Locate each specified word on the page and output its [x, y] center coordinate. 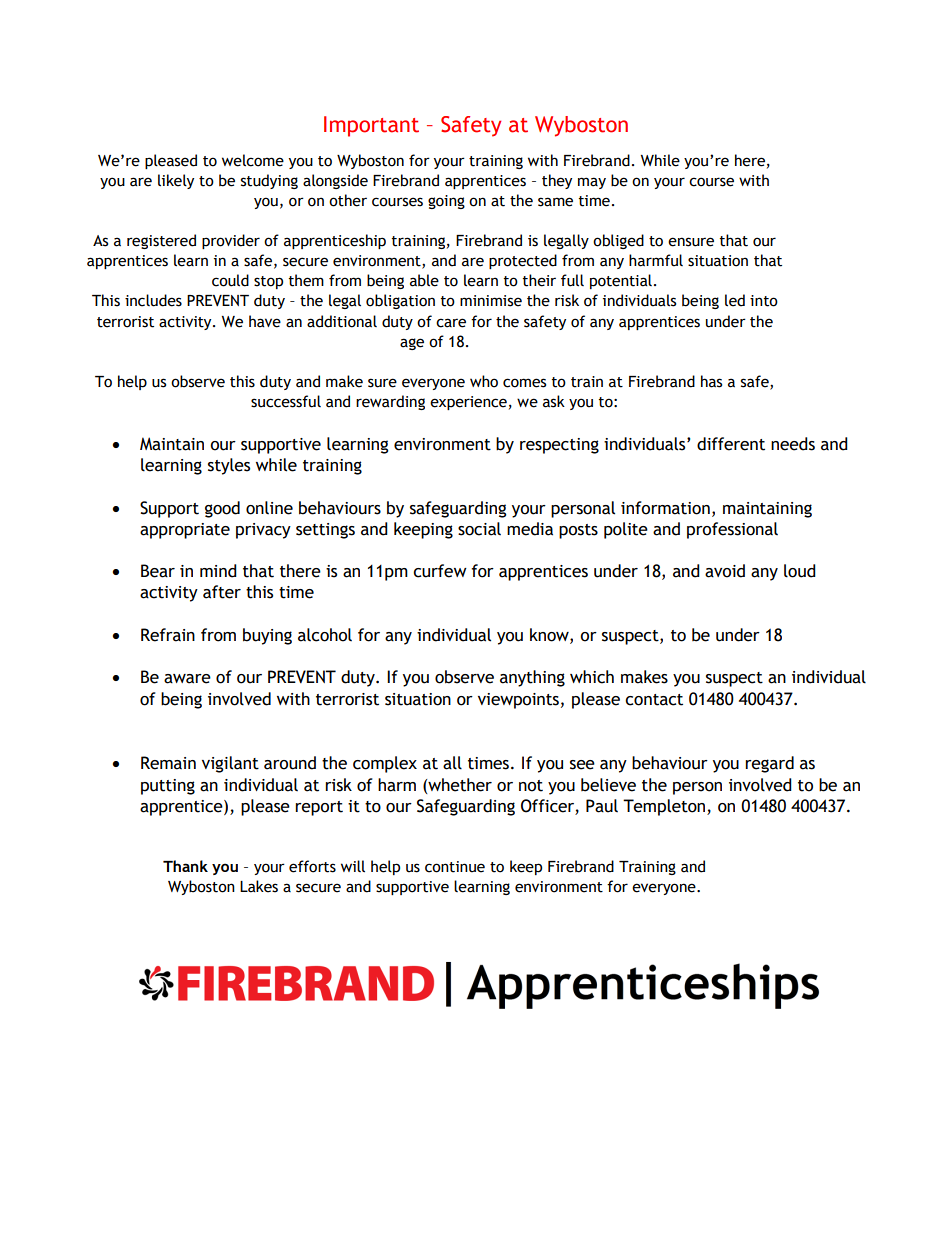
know [550, 635]
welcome [253, 160]
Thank [185, 866]
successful [286, 401]
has [711, 381]
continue [455, 867]
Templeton [665, 807]
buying [267, 636]
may [592, 183]
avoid [725, 571]
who [484, 381]
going [446, 202]
